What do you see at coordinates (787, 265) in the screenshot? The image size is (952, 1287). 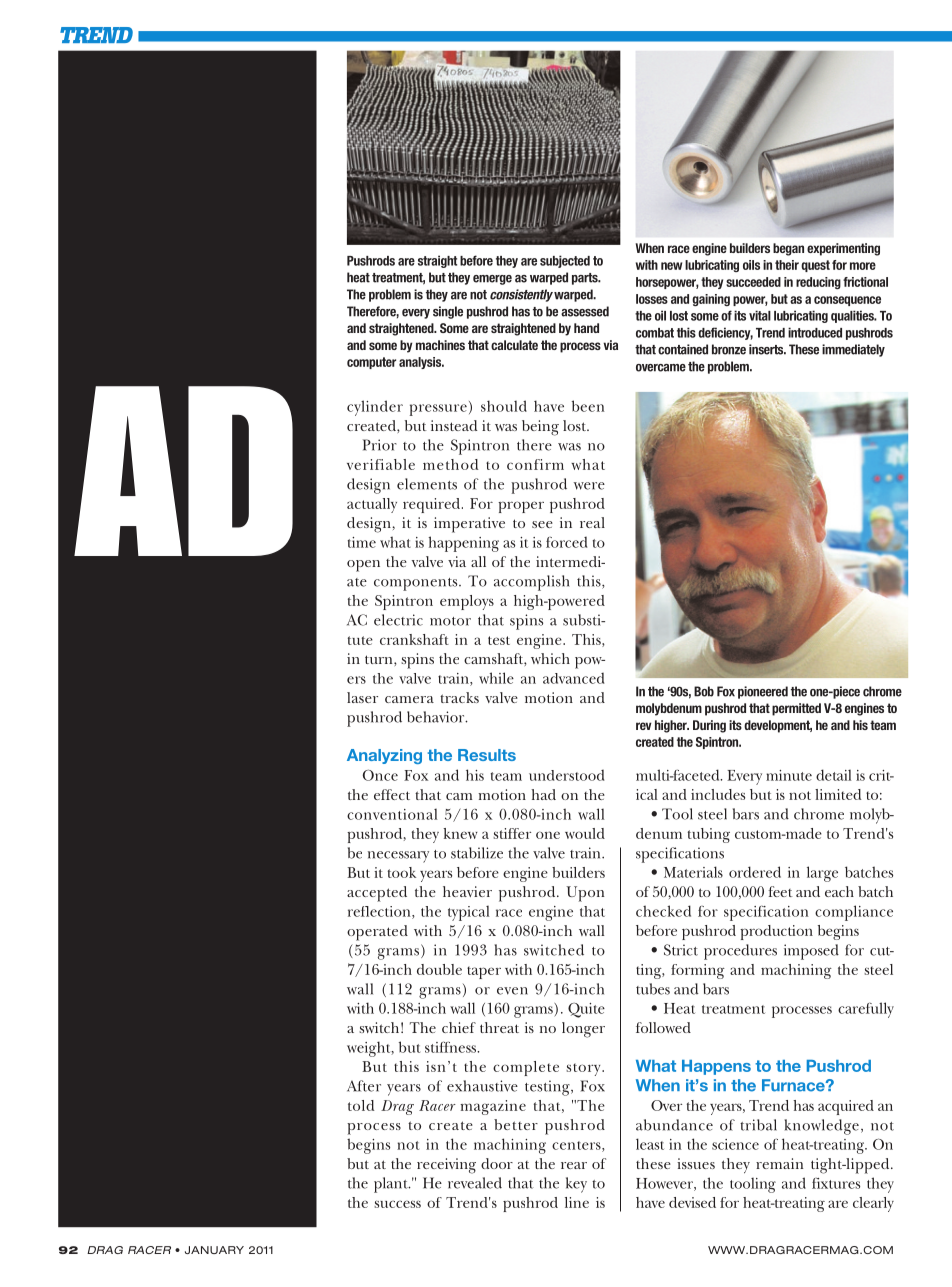 I see `their` at bounding box center [787, 265].
